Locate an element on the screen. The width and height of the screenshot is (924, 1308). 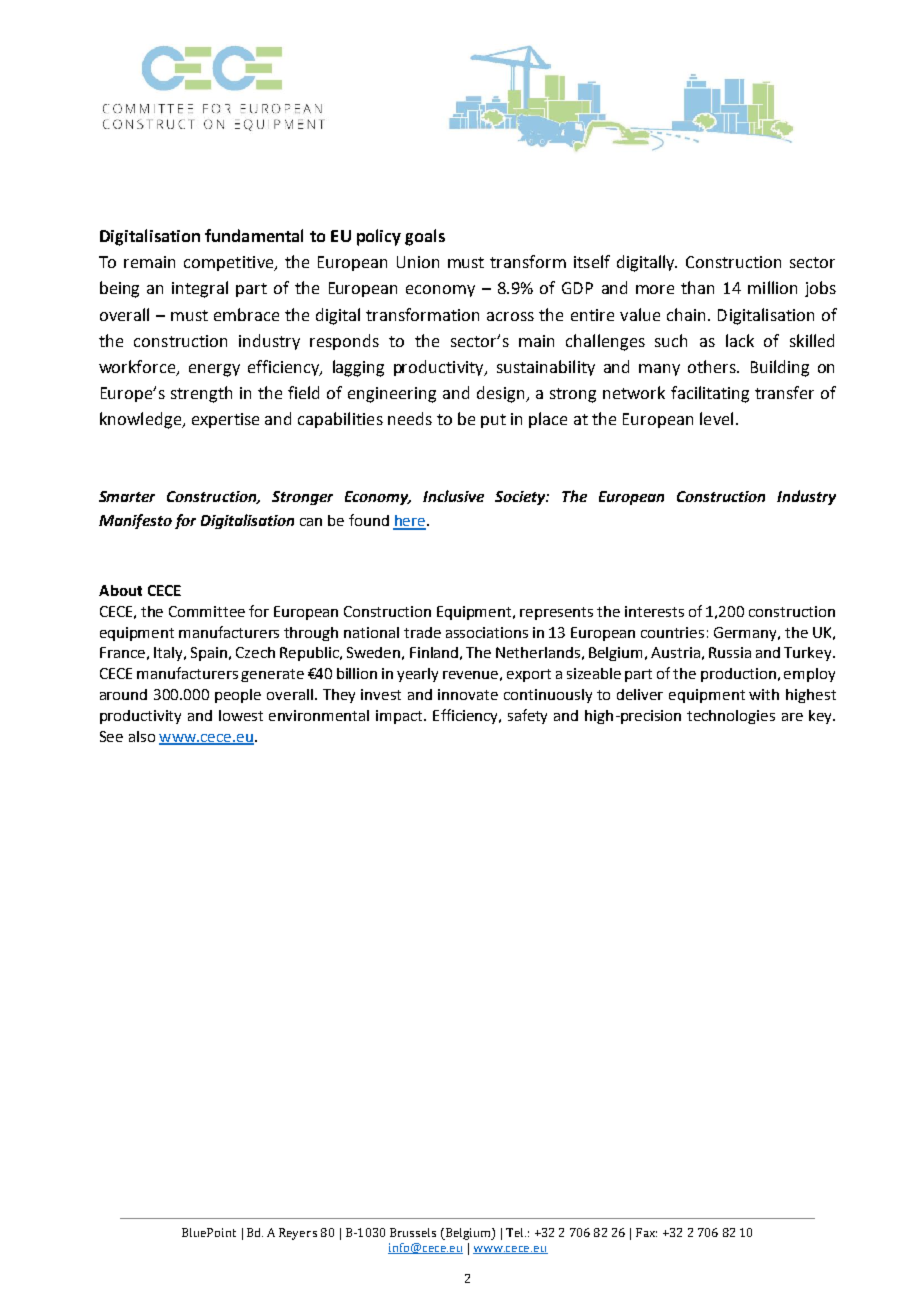
level is located at coordinates (716, 418).
